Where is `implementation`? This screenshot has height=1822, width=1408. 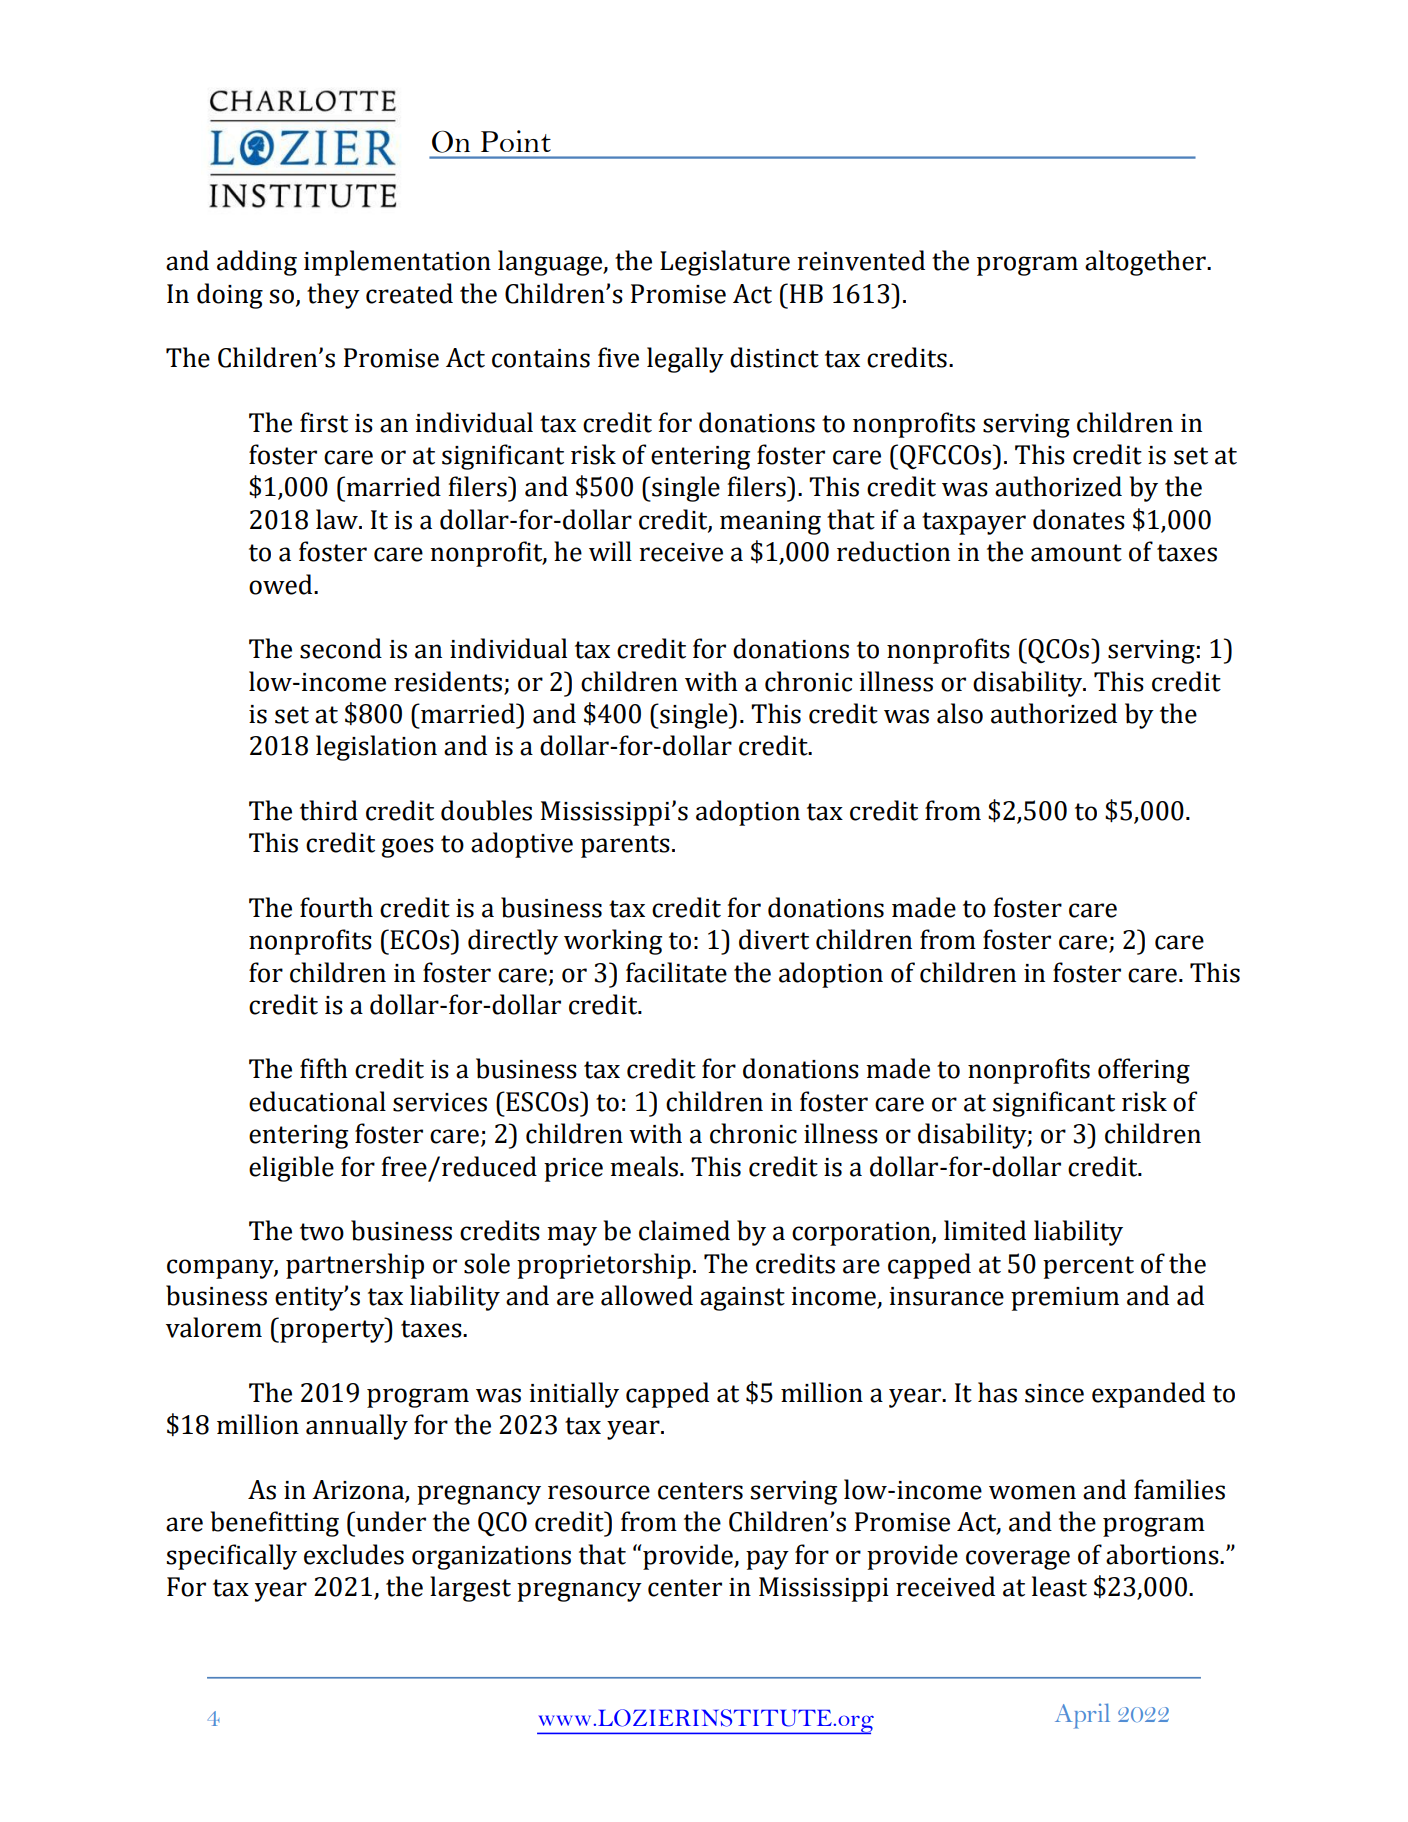 implementation is located at coordinates (397, 263).
